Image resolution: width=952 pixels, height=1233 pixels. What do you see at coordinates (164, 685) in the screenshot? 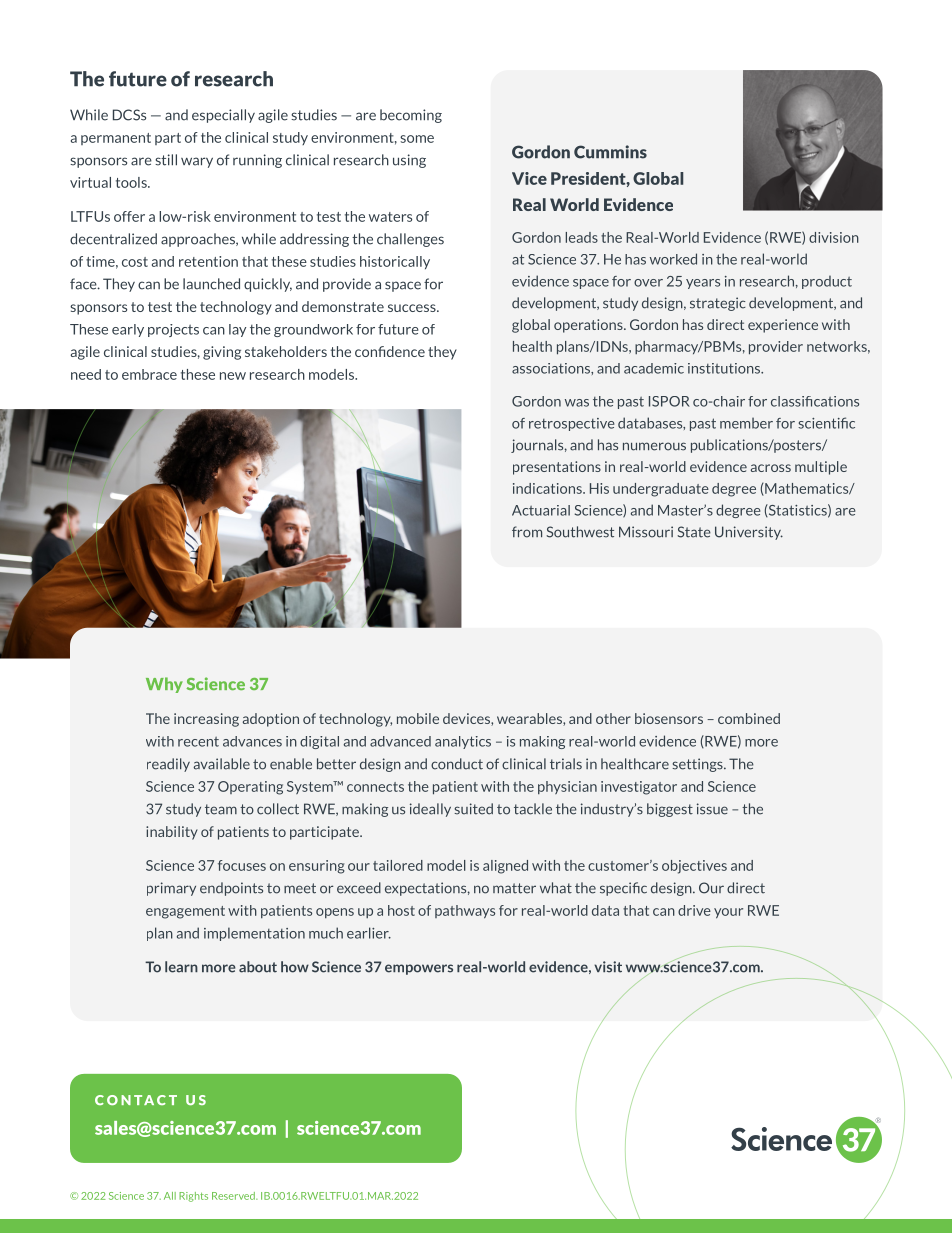
I see `Why` at bounding box center [164, 685].
